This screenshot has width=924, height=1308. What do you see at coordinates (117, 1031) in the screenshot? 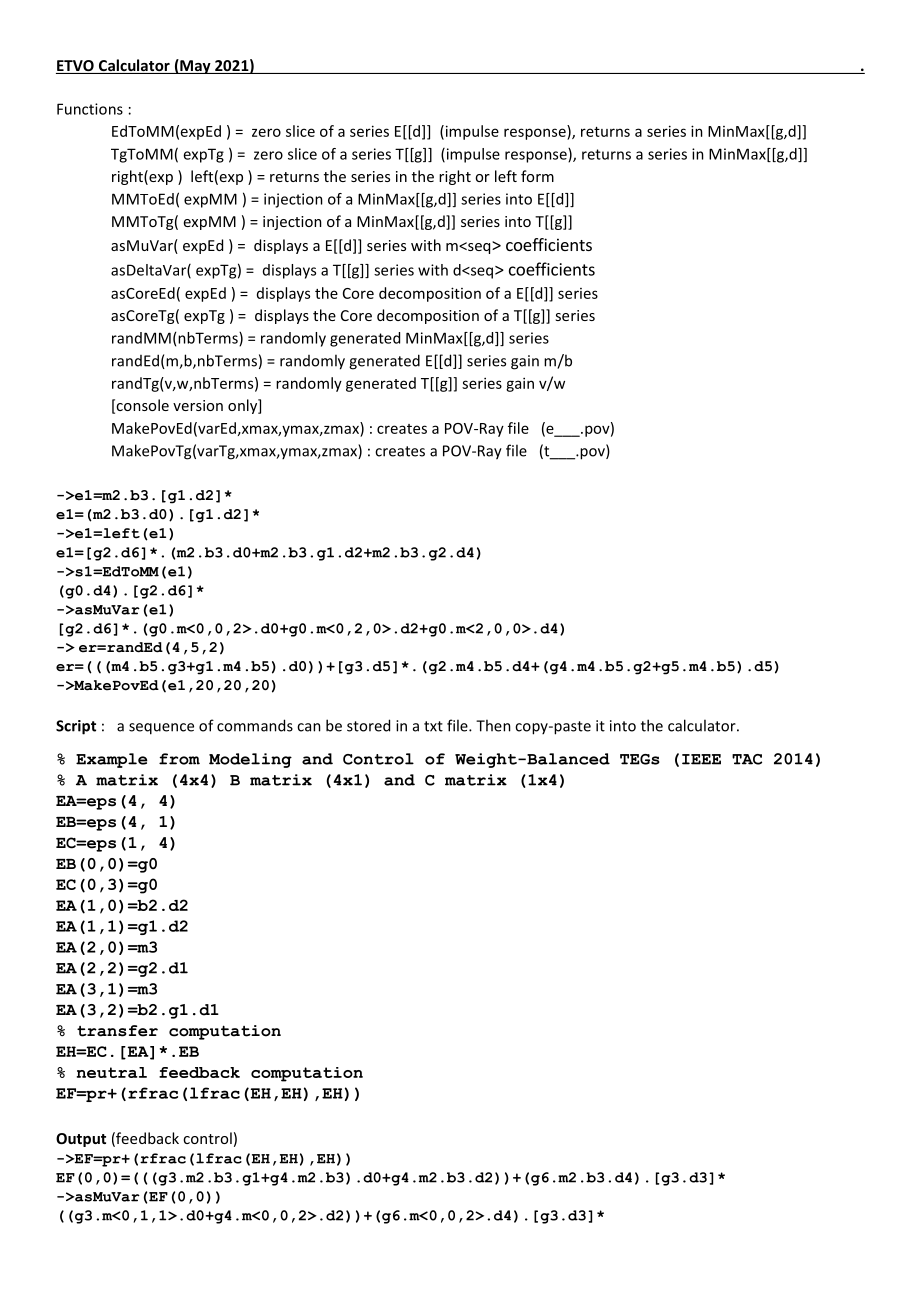
I see `transfer` at bounding box center [117, 1031].
